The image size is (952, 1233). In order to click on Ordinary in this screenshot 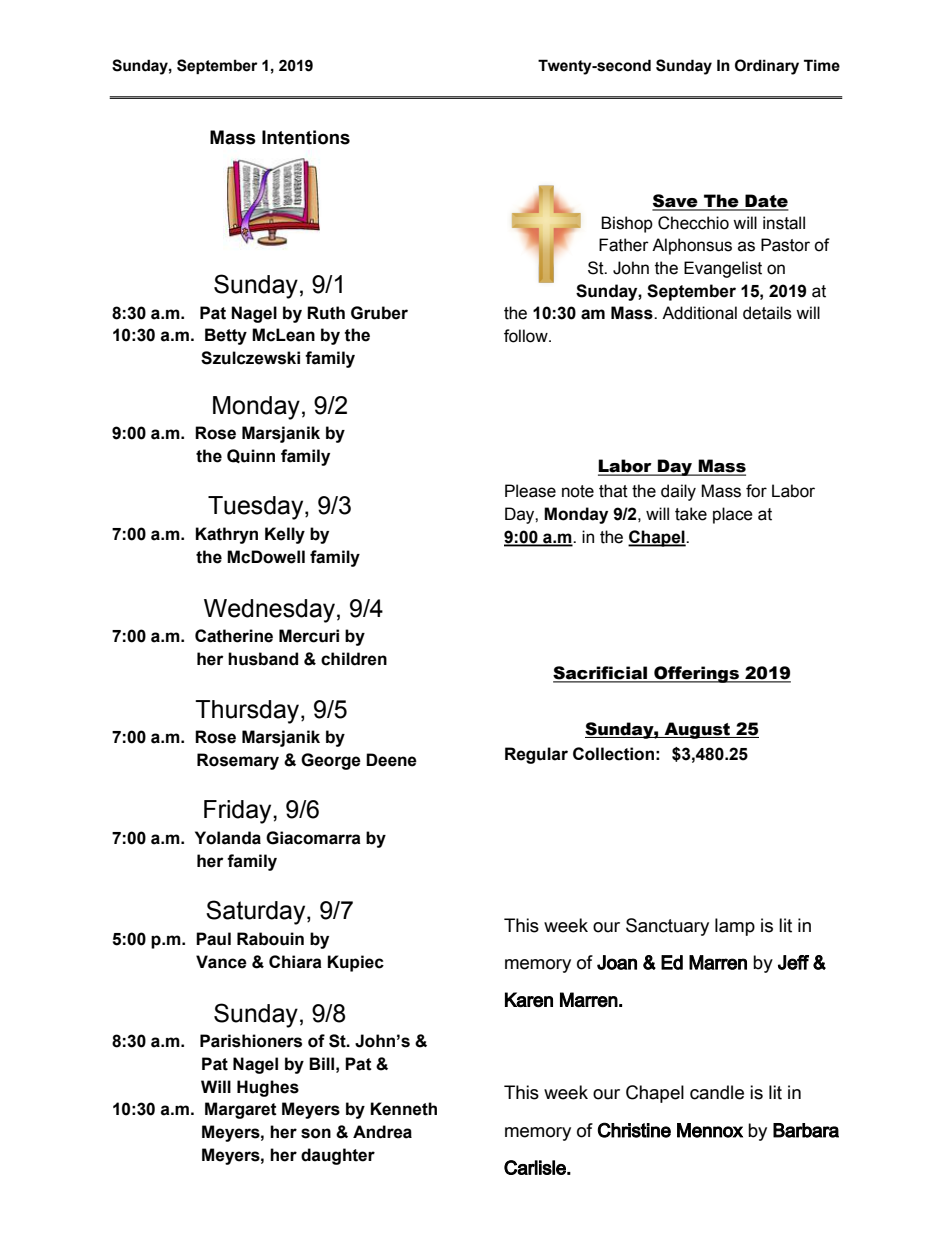, I will do `click(767, 67)`.
